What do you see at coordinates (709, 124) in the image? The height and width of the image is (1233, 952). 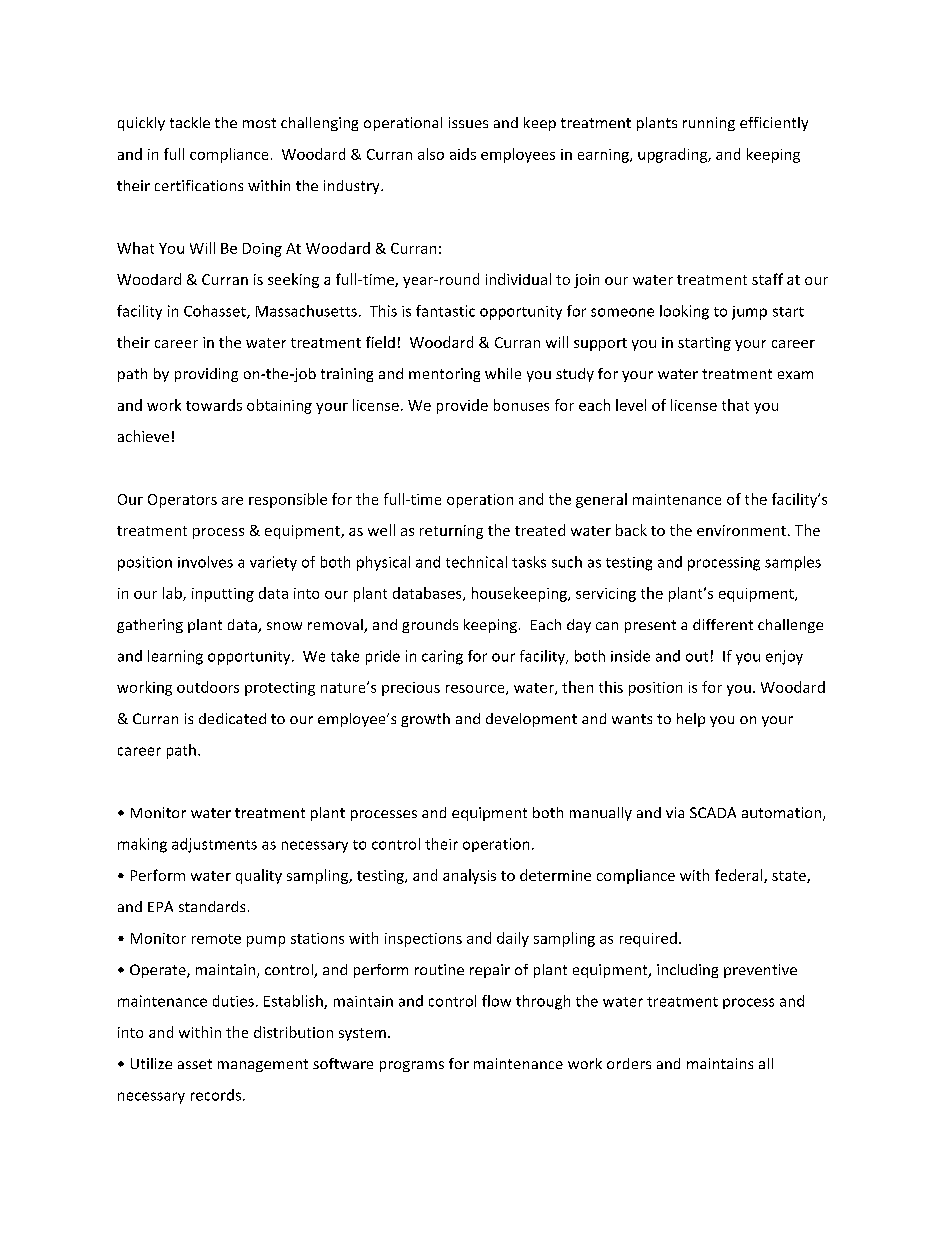 I see `running` at bounding box center [709, 124].
